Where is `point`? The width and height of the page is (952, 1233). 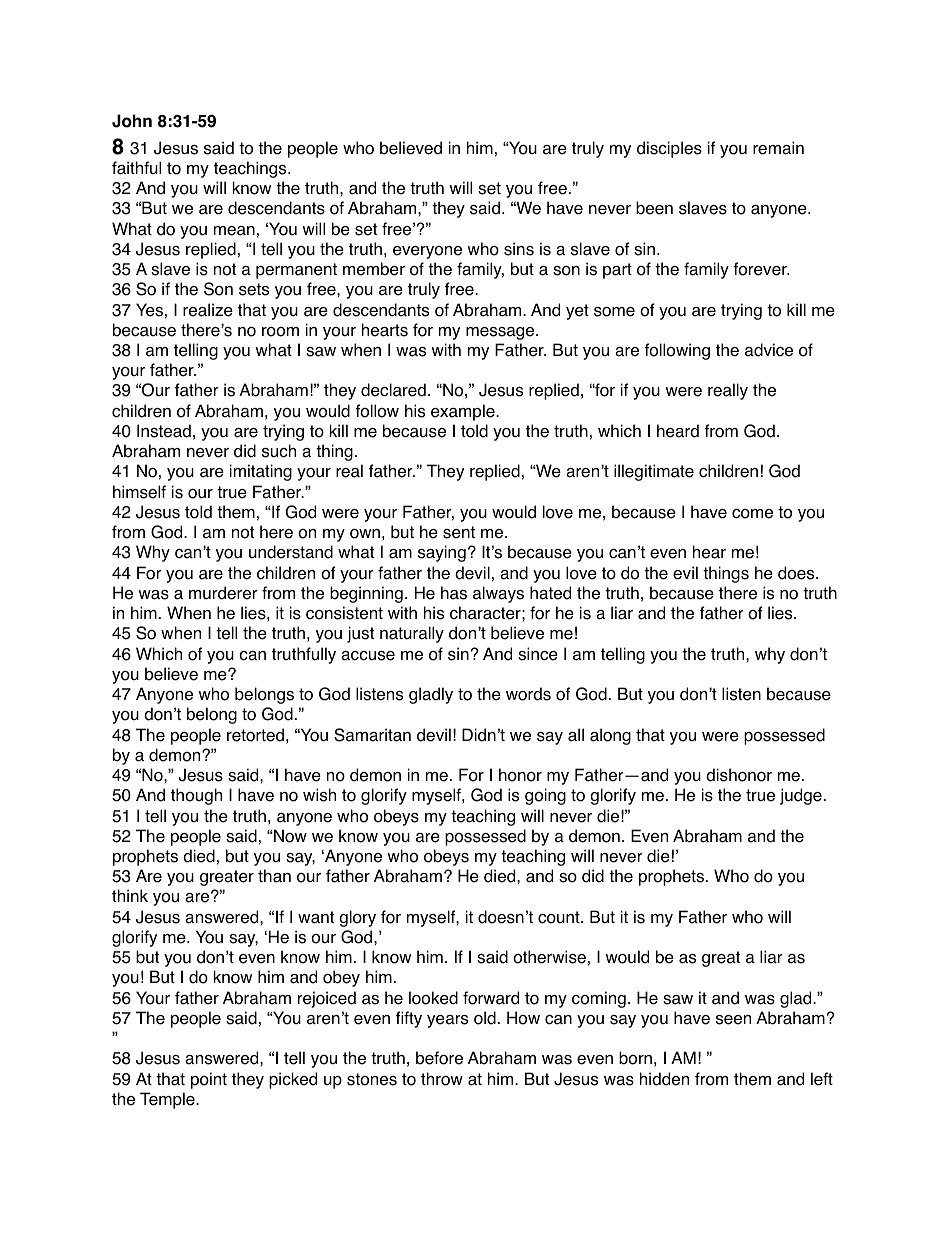 point is located at coordinates (209, 1080).
